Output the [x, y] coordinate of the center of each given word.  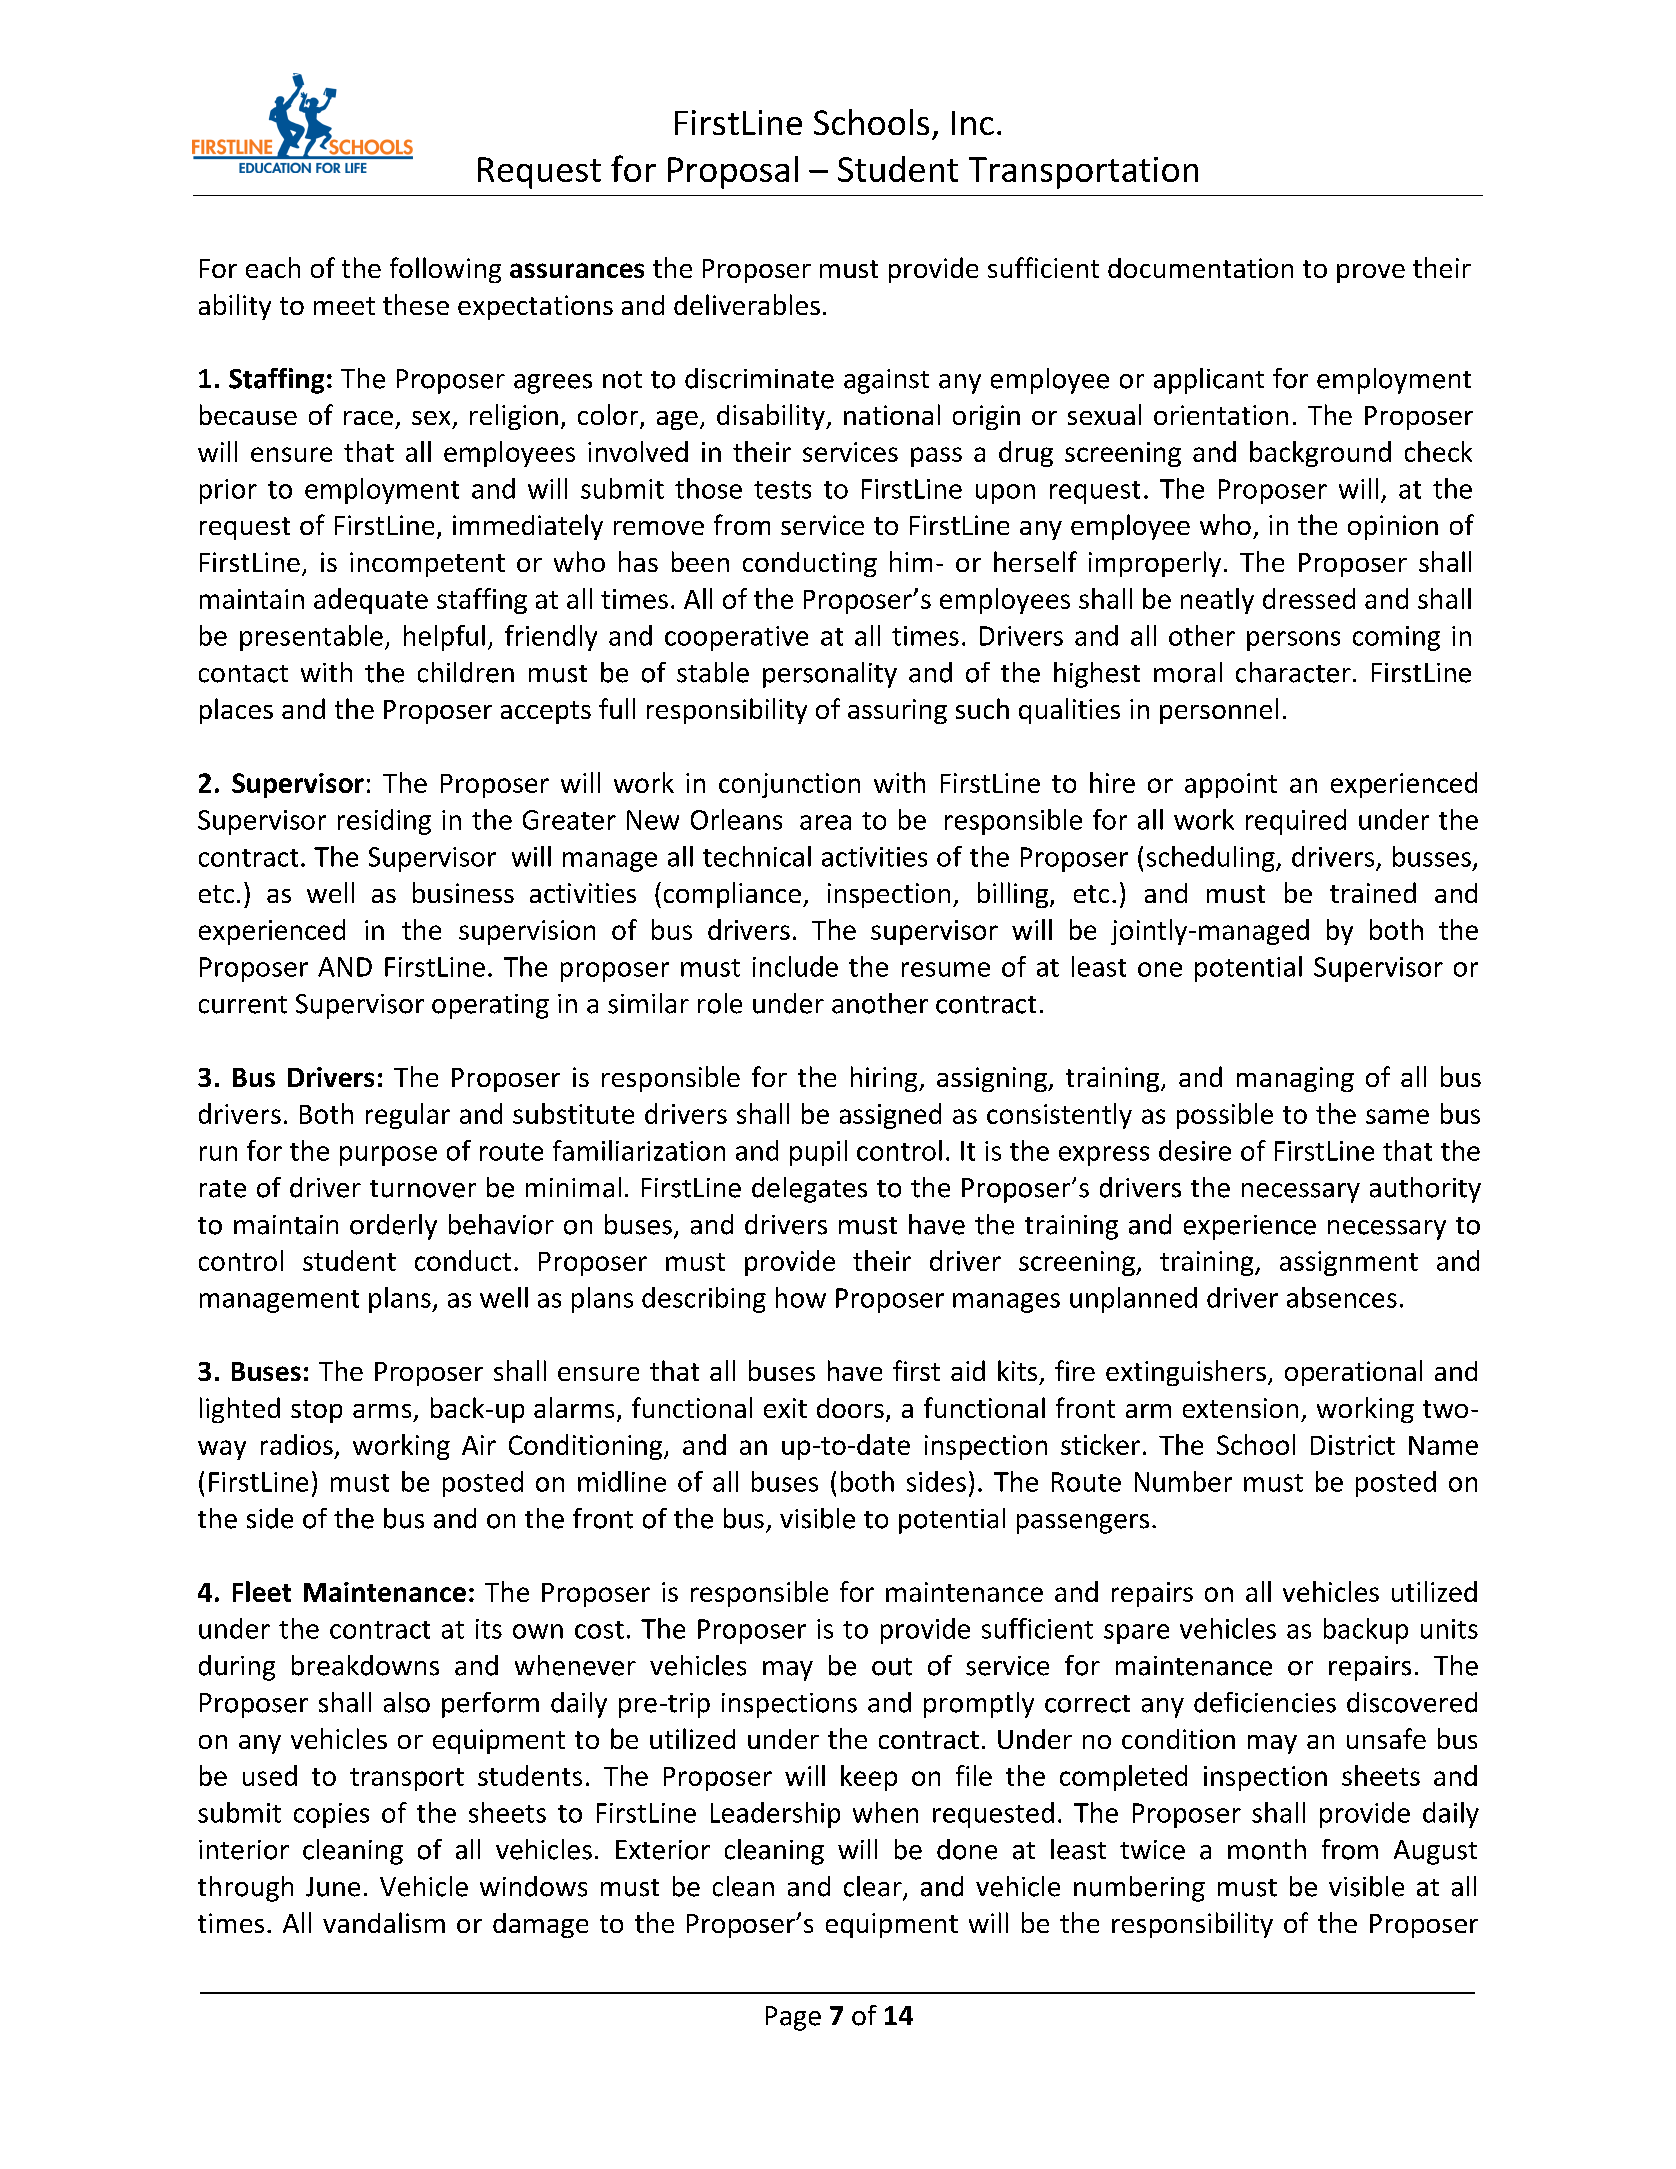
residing [384, 822]
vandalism [384, 1922]
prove [1371, 273]
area [825, 822]
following [445, 270]
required [1296, 822]
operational [1353, 1373]
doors [850, 1408]
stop [316, 1411]
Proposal [733, 172]
